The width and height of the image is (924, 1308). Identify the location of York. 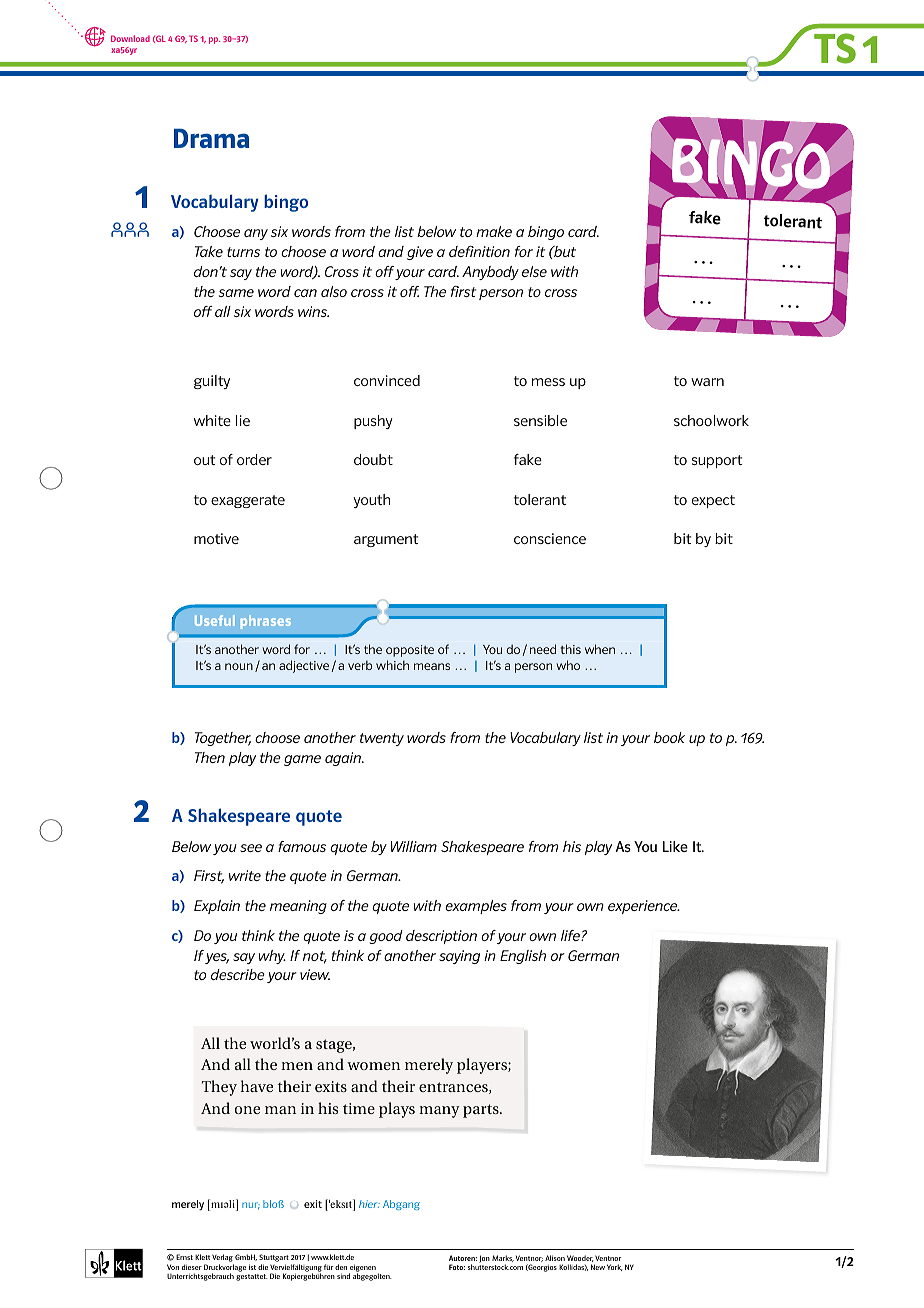
(614, 1267).
